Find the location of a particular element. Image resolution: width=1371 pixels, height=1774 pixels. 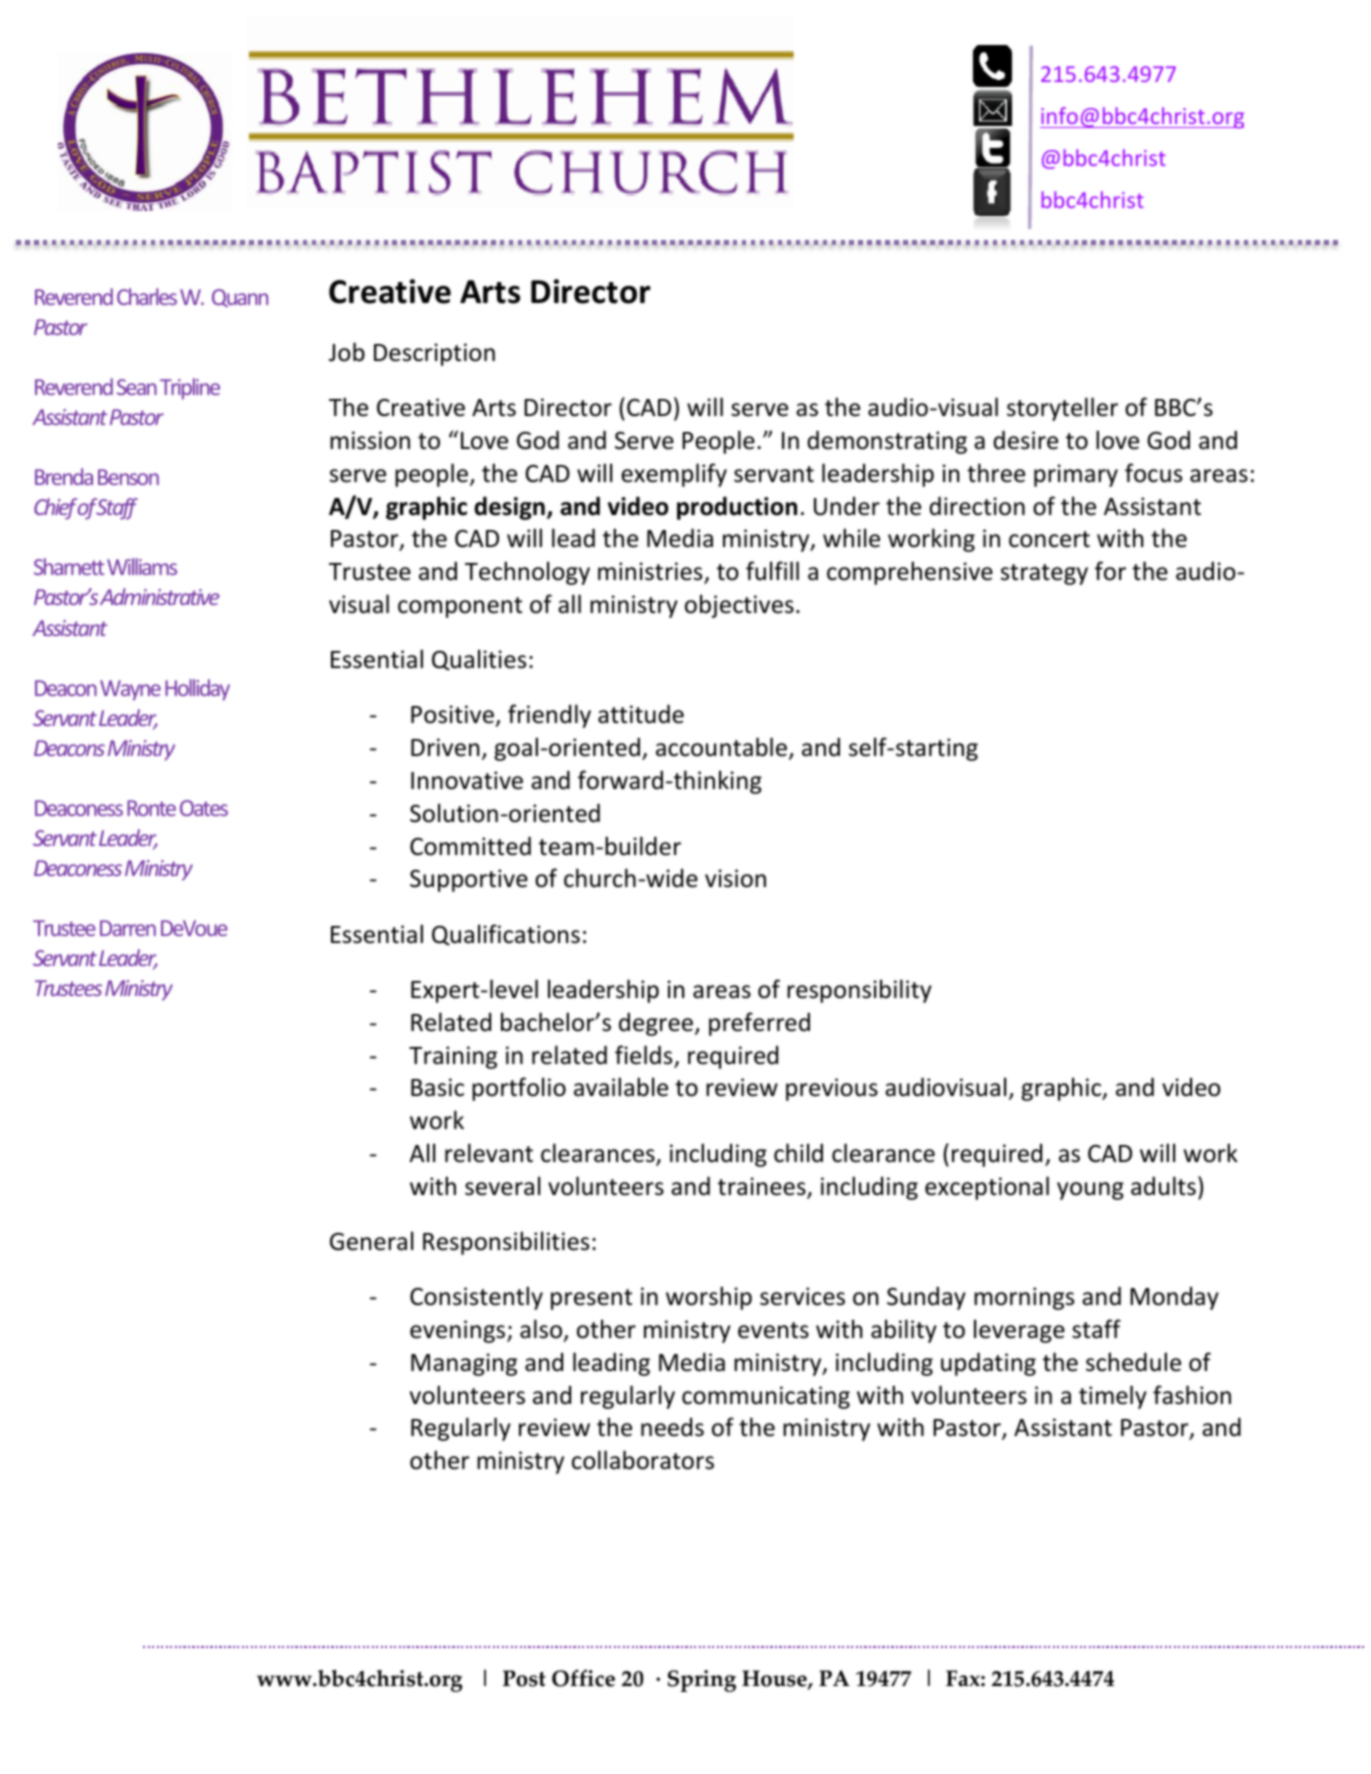

responsibility is located at coordinates (859, 991).
